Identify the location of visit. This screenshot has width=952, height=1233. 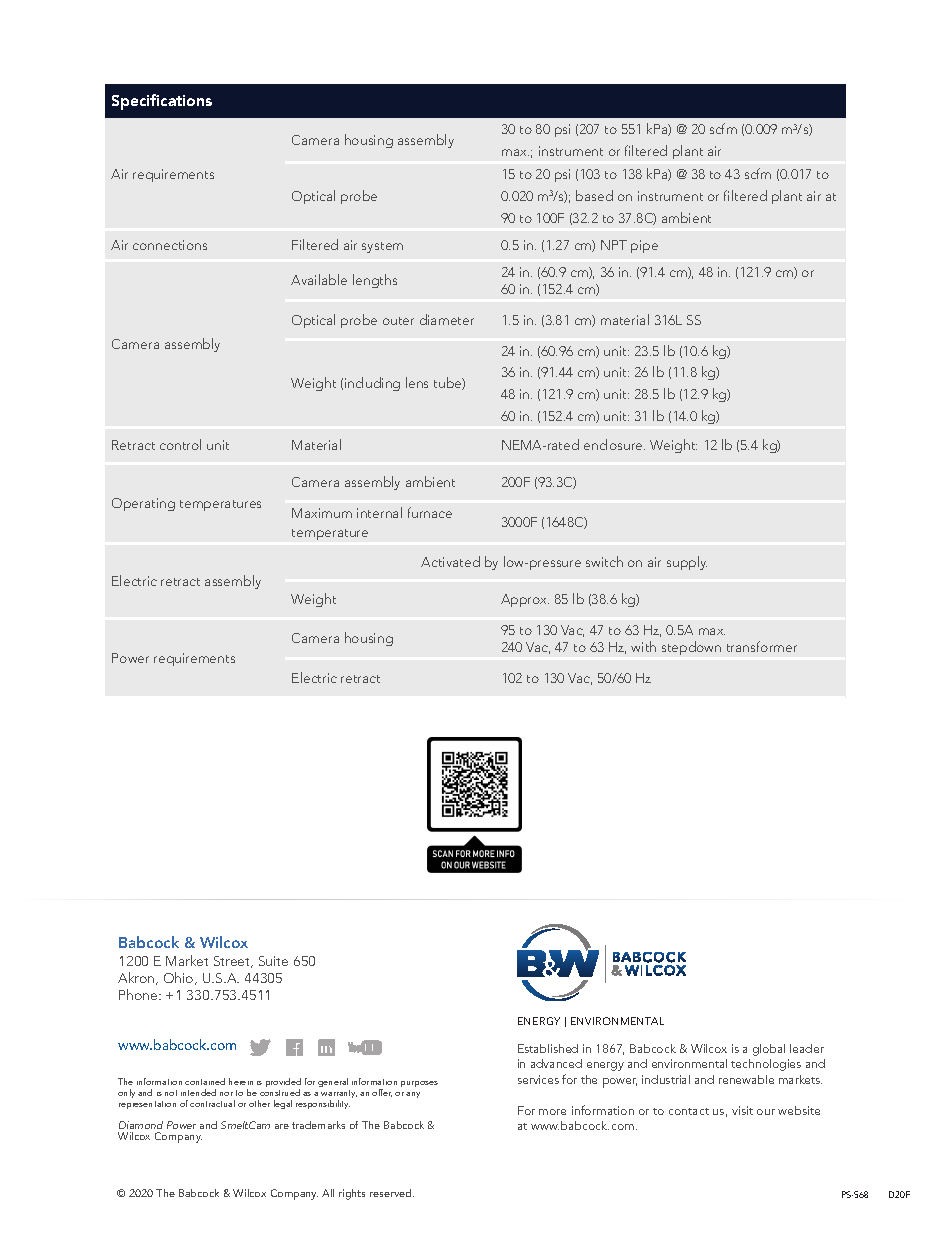
(742, 1110).
